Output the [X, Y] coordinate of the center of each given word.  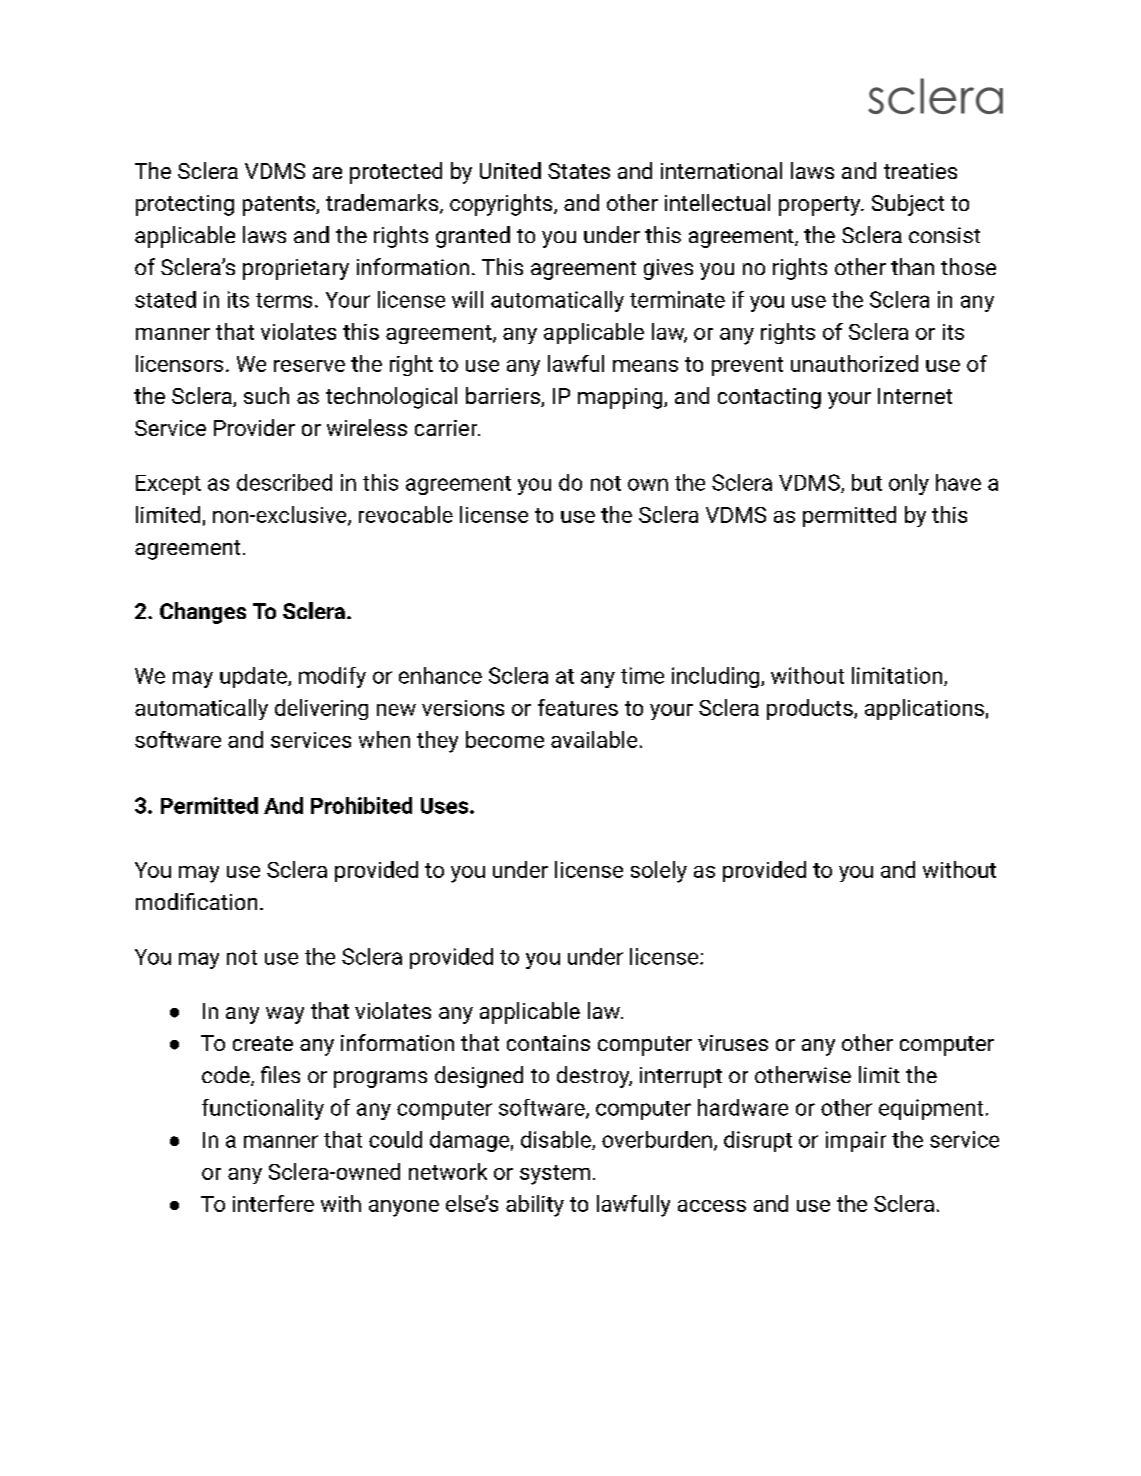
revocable [406, 514]
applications [924, 709]
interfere [273, 1203]
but [867, 482]
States [579, 171]
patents [280, 206]
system [555, 1175]
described [284, 482]
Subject [908, 205]
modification [196, 901]
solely [659, 872]
